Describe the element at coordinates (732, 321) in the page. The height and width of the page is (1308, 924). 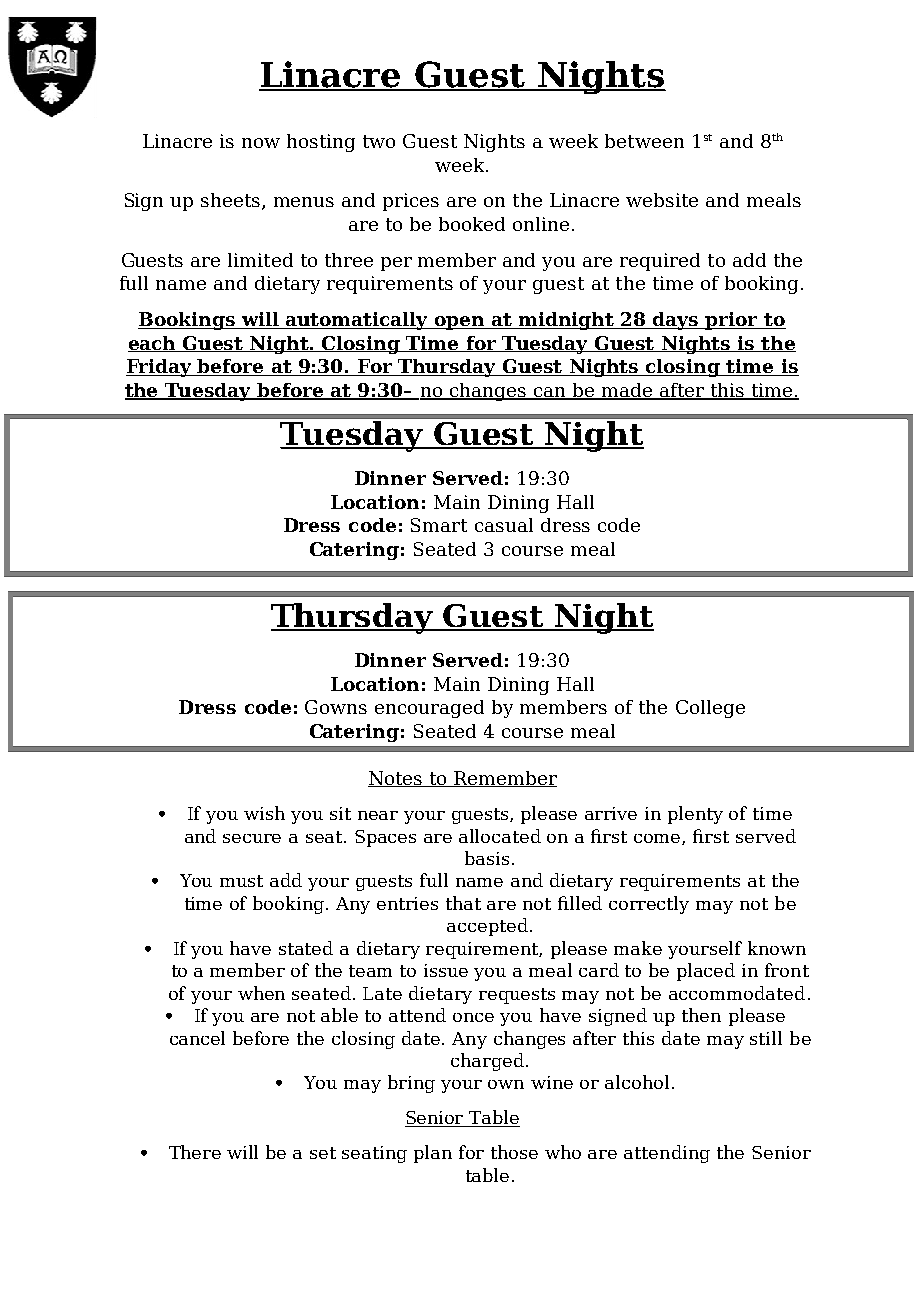
I see `prior` at that location.
